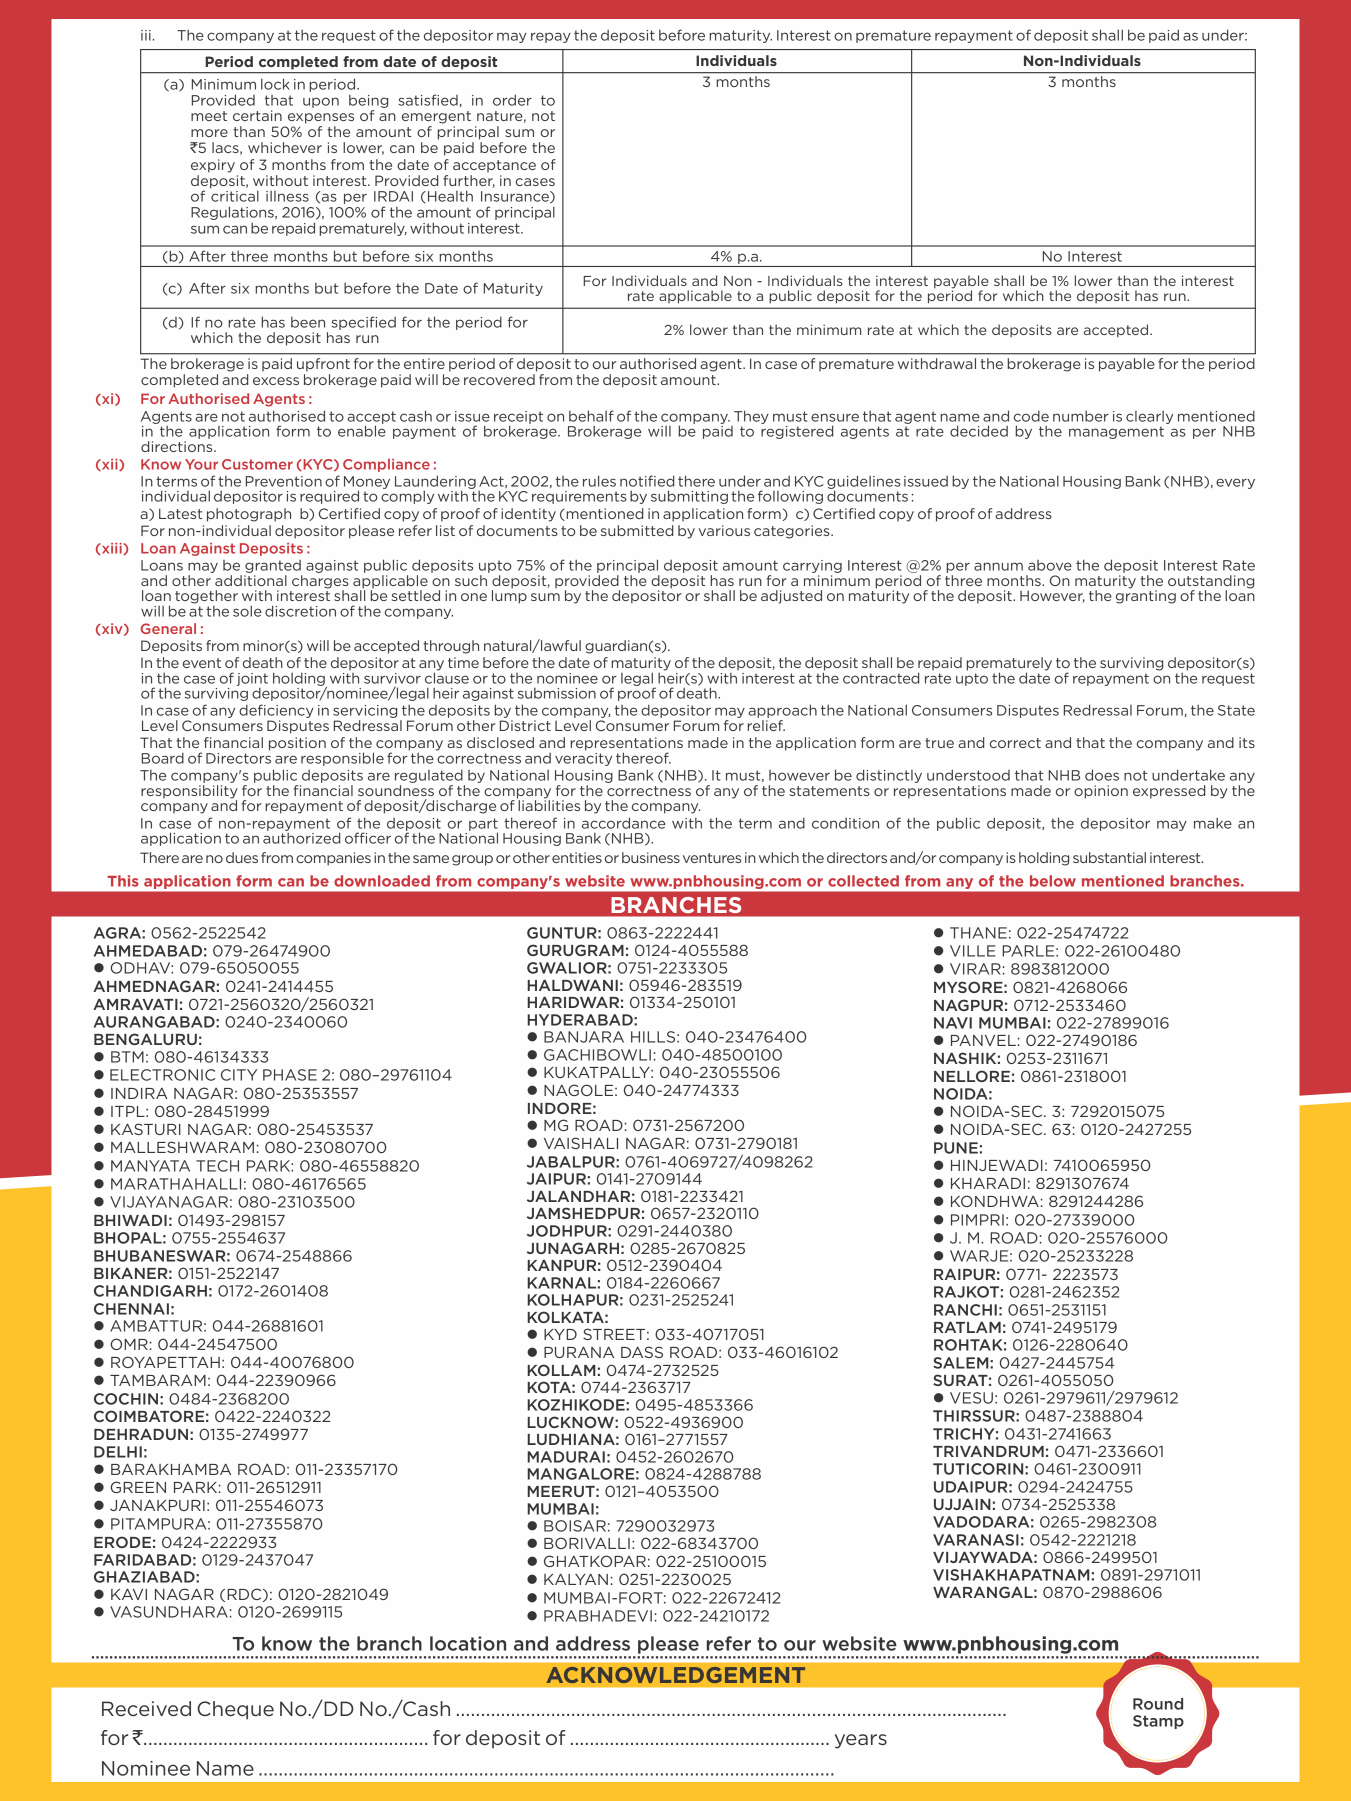  Describe the element at coordinates (150, 1291) in the screenshot. I see `CHANDIGARH` at that location.
